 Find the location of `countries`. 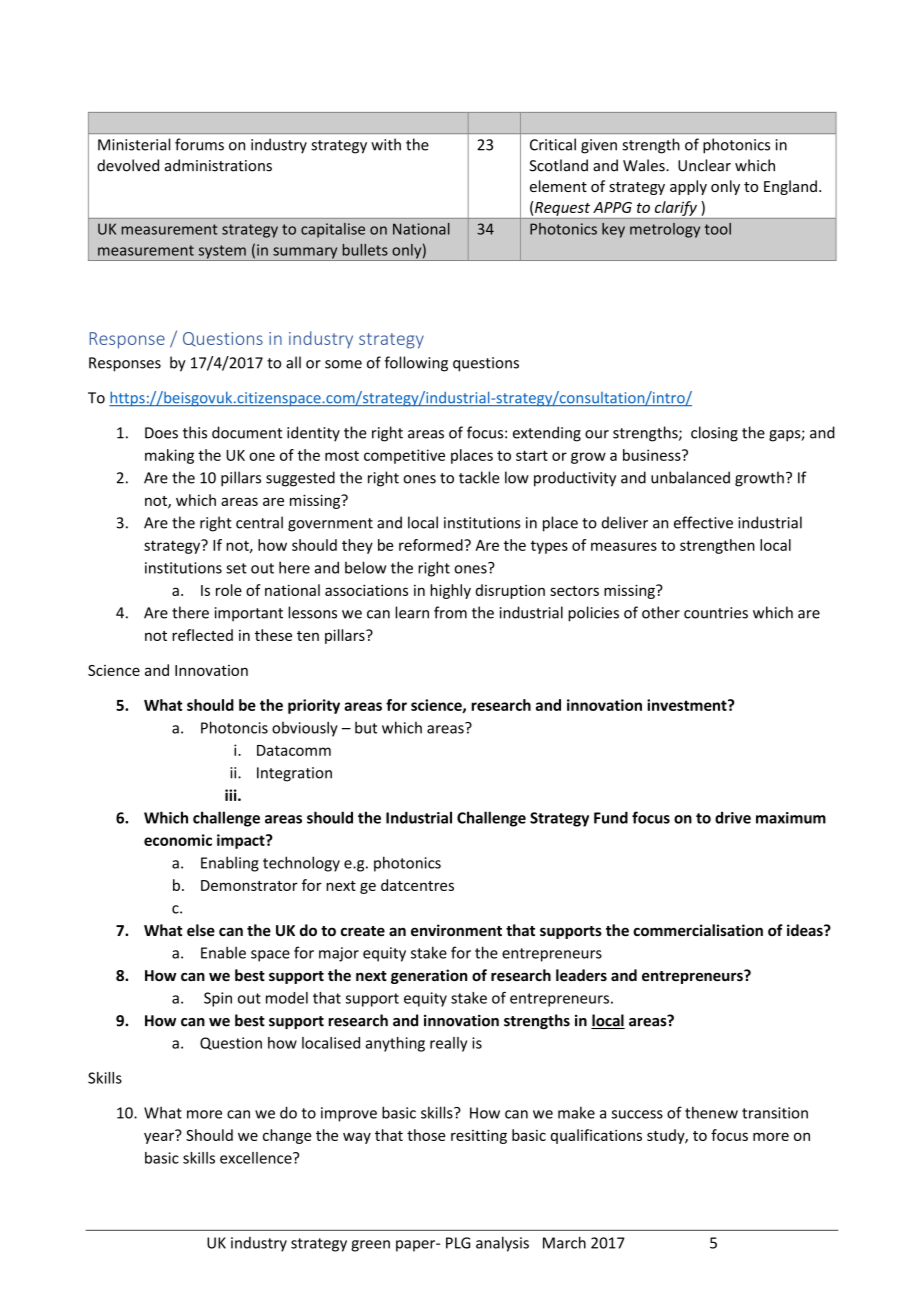

countries is located at coordinates (716, 613).
